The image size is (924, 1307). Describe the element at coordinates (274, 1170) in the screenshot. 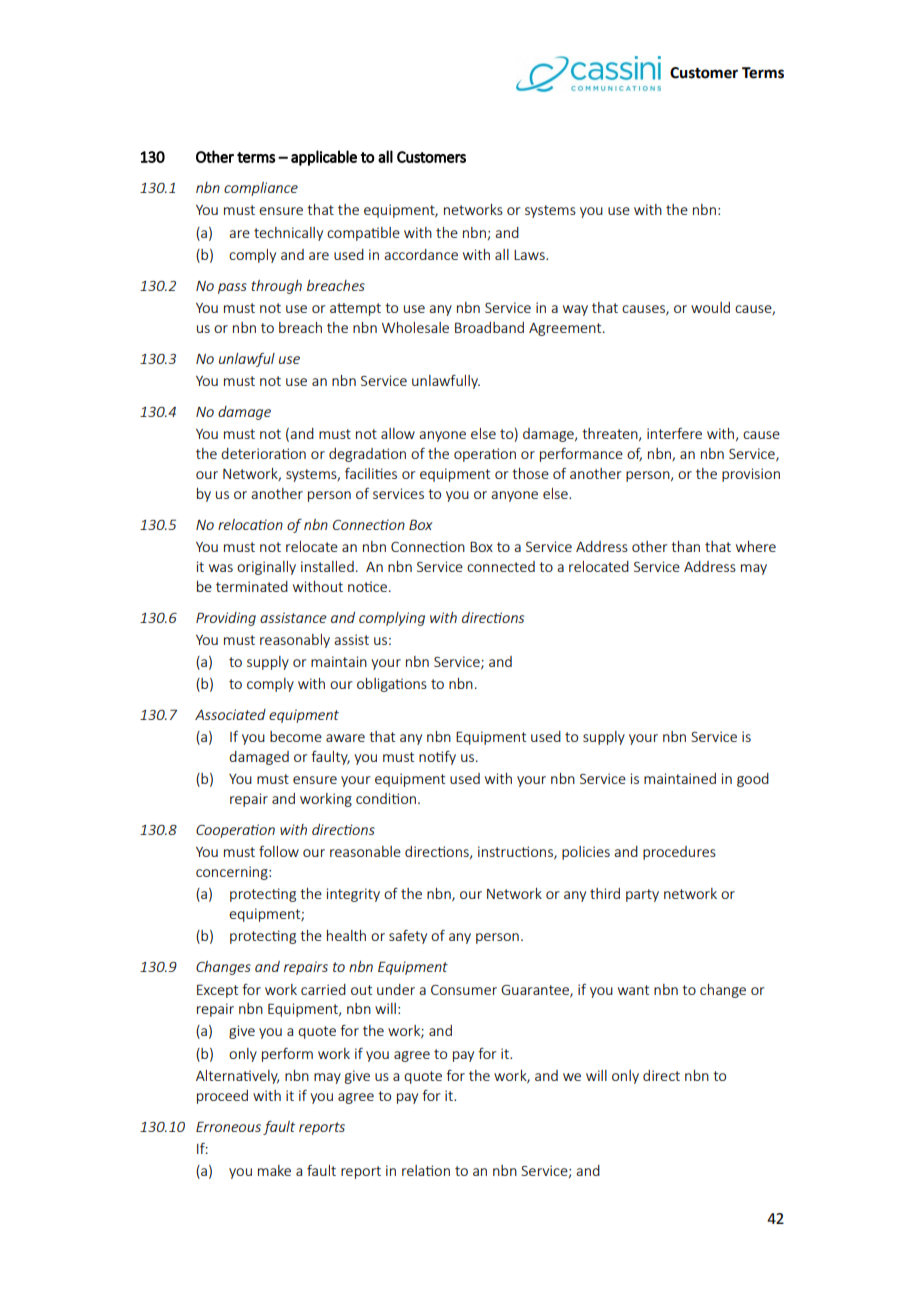

I see `make` at that location.
